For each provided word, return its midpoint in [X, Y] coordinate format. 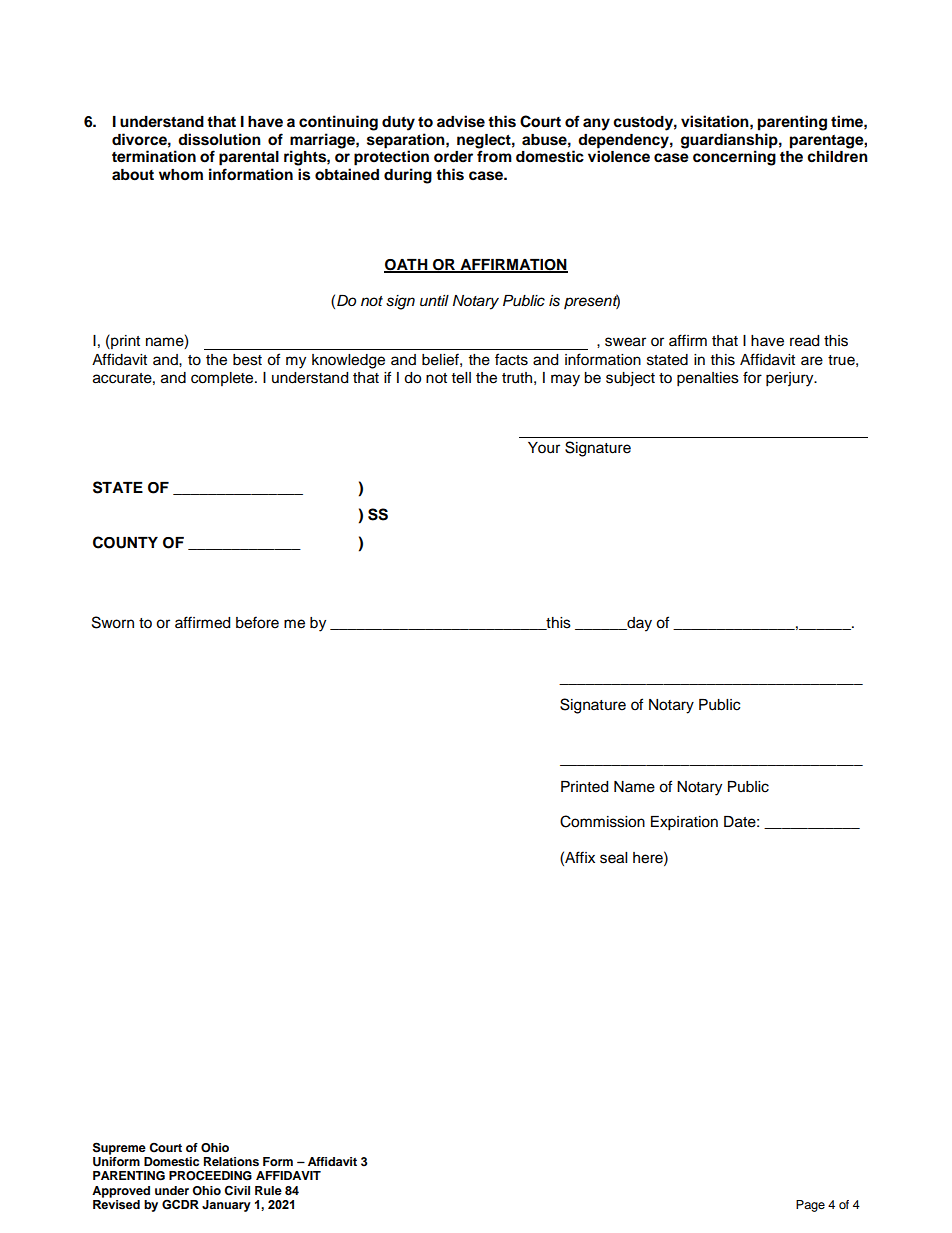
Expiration [684, 823]
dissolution [219, 139]
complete [223, 379]
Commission [602, 821]
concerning [734, 158]
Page [810, 1206]
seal [613, 858]
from [494, 156]
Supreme [119, 1148]
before [257, 622]
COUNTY [125, 542]
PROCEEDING [210, 1175]
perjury [791, 379]
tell [461, 378]
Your [544, 448]
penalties [708, 379]
